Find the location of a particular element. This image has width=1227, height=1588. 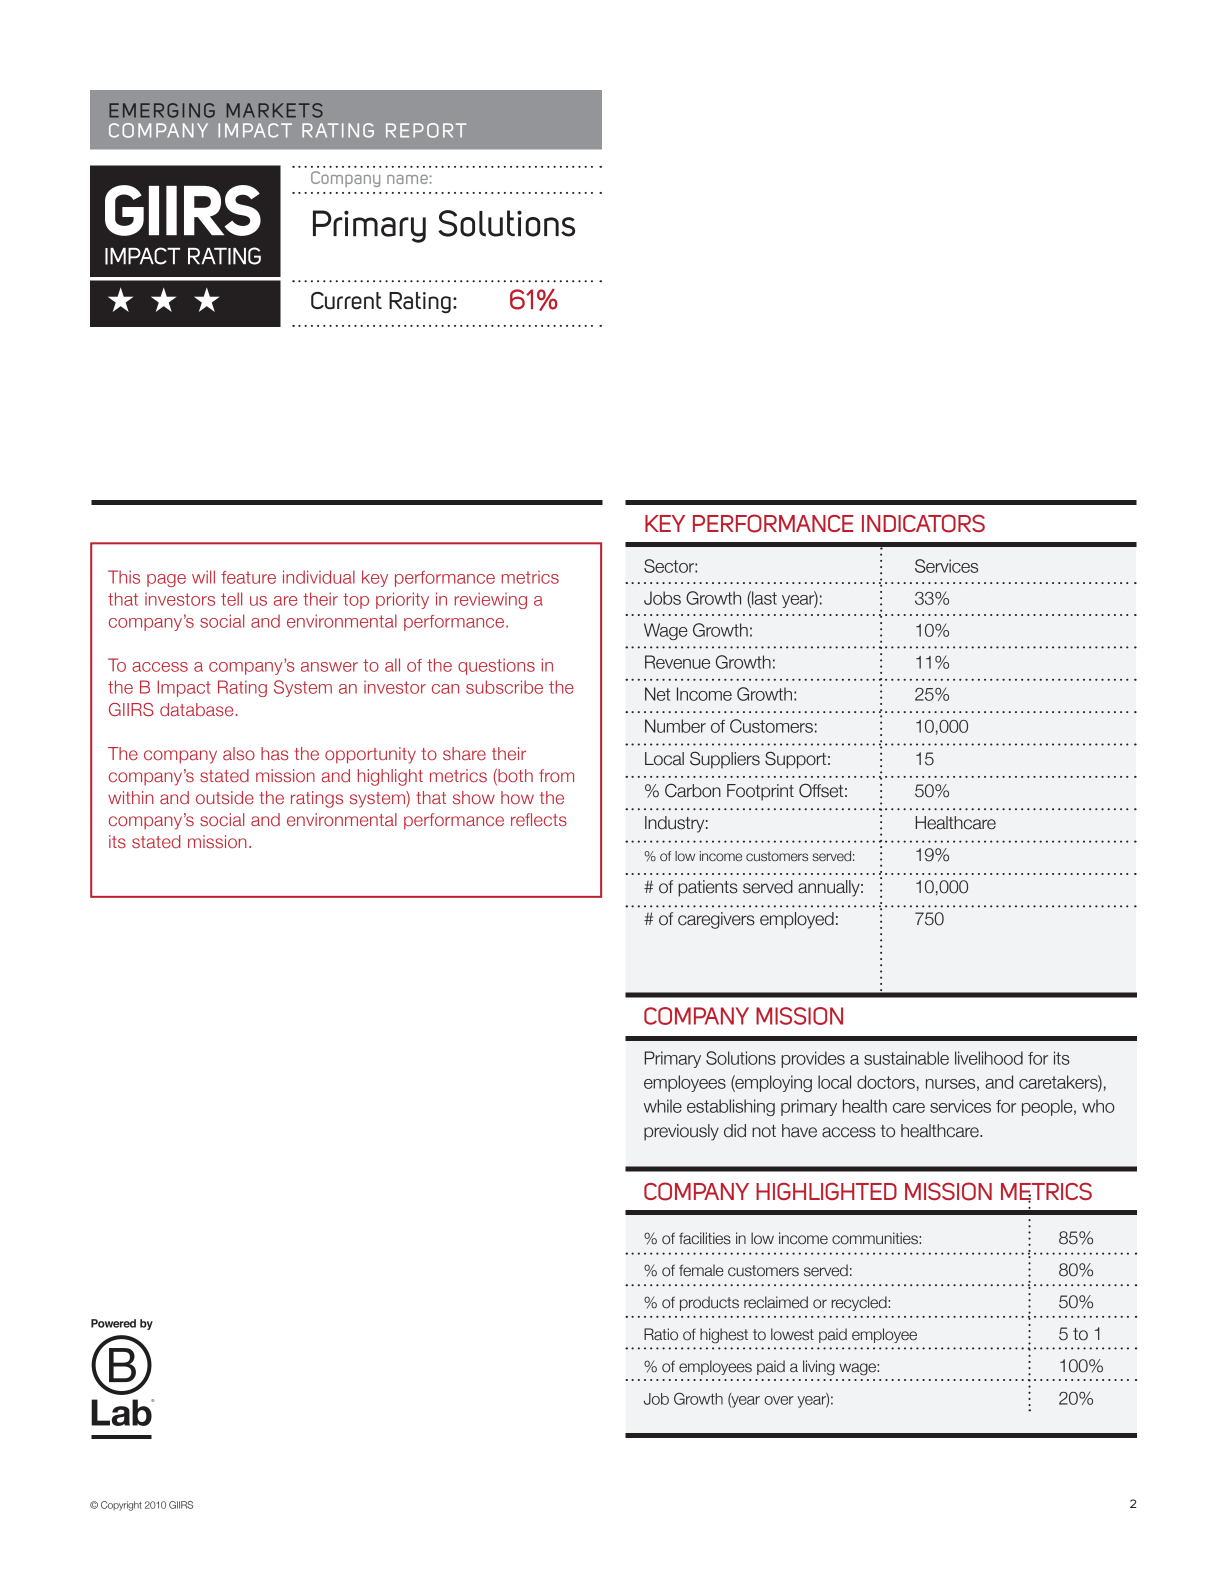

Report is located at coordinates (426, 130).
